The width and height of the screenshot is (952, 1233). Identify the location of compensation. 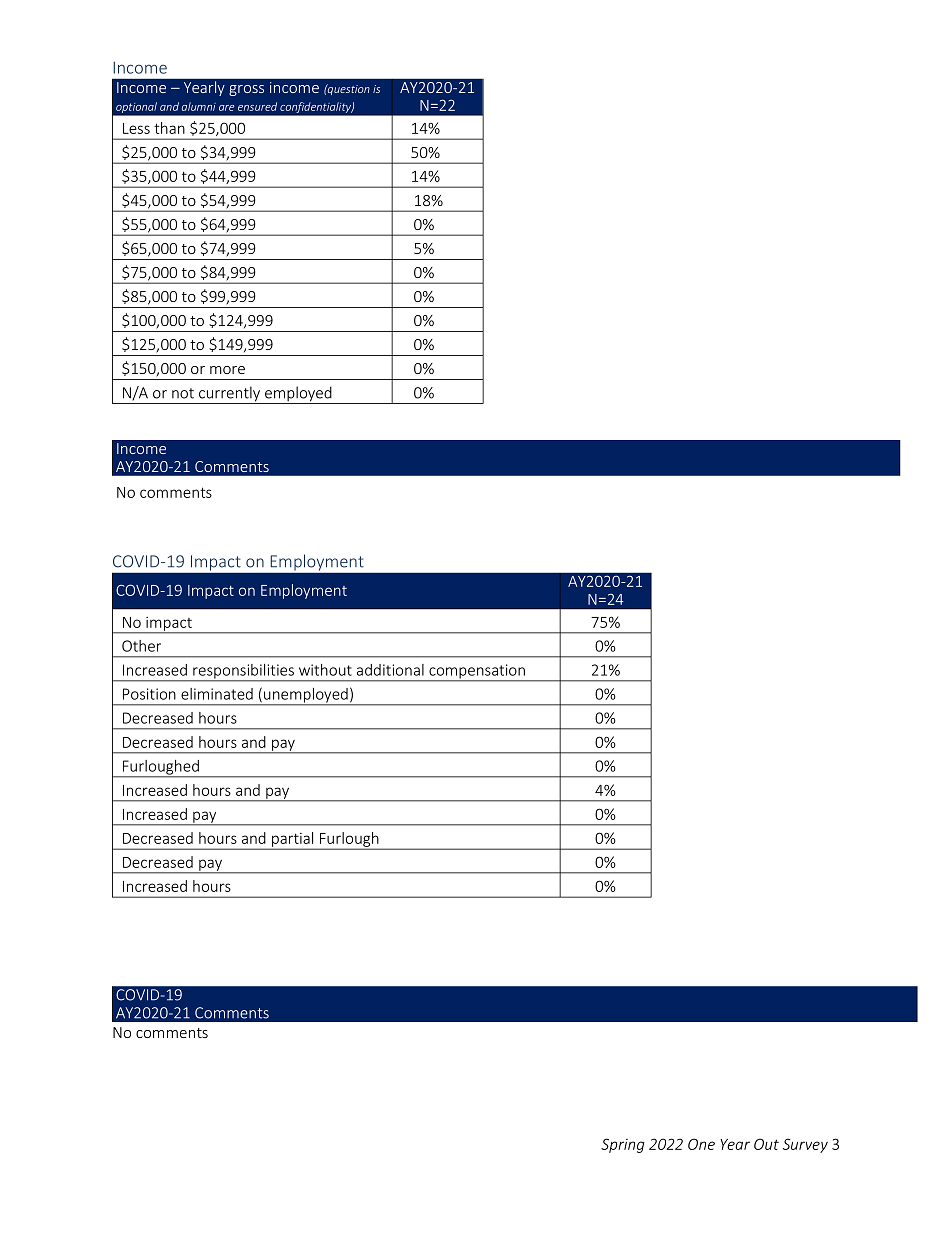
(477, 672).
